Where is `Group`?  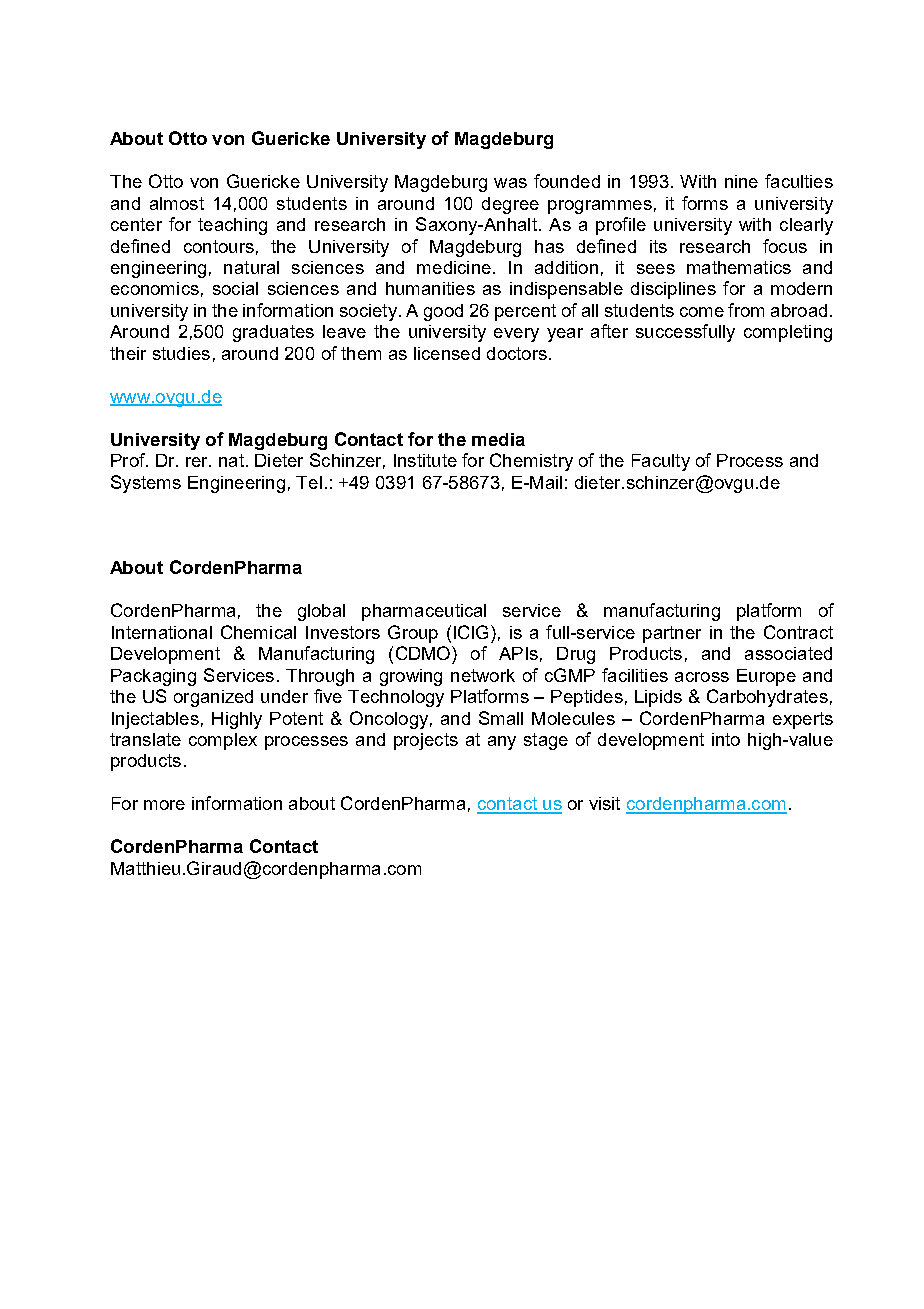
Group is located at coordinates (413, 634).
